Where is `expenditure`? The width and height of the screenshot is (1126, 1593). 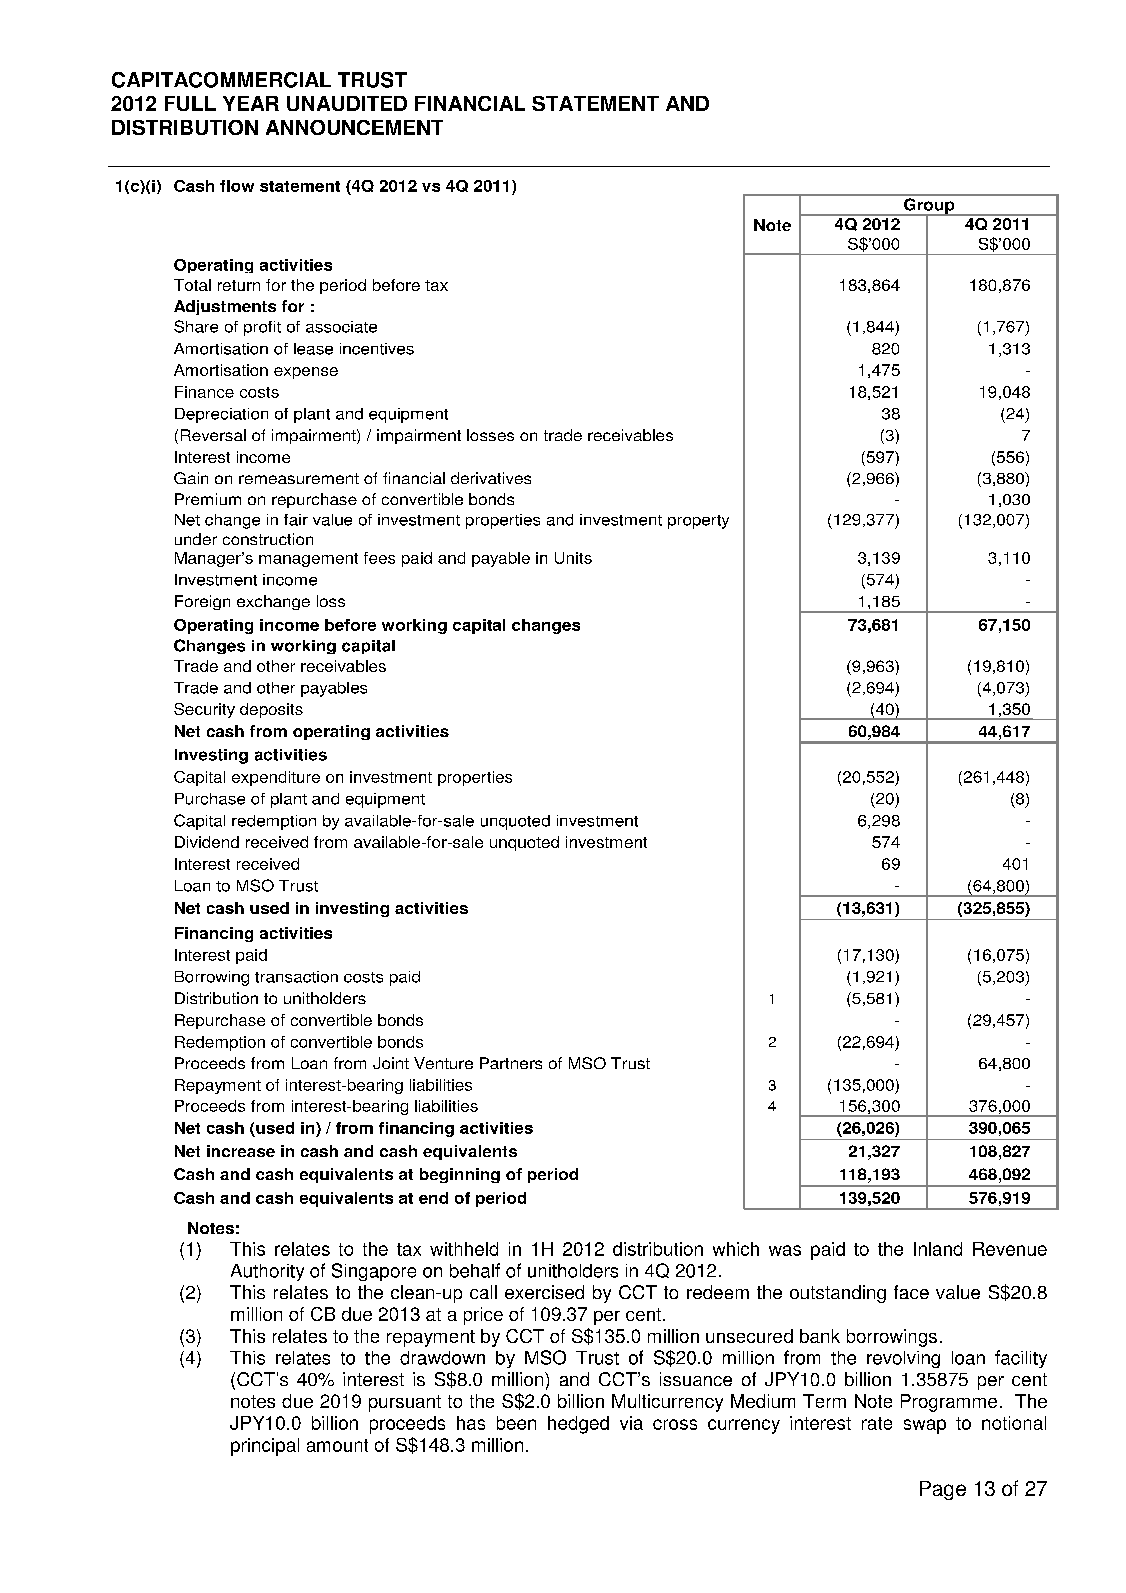
expenditure is located at coordinates (276, 778).
